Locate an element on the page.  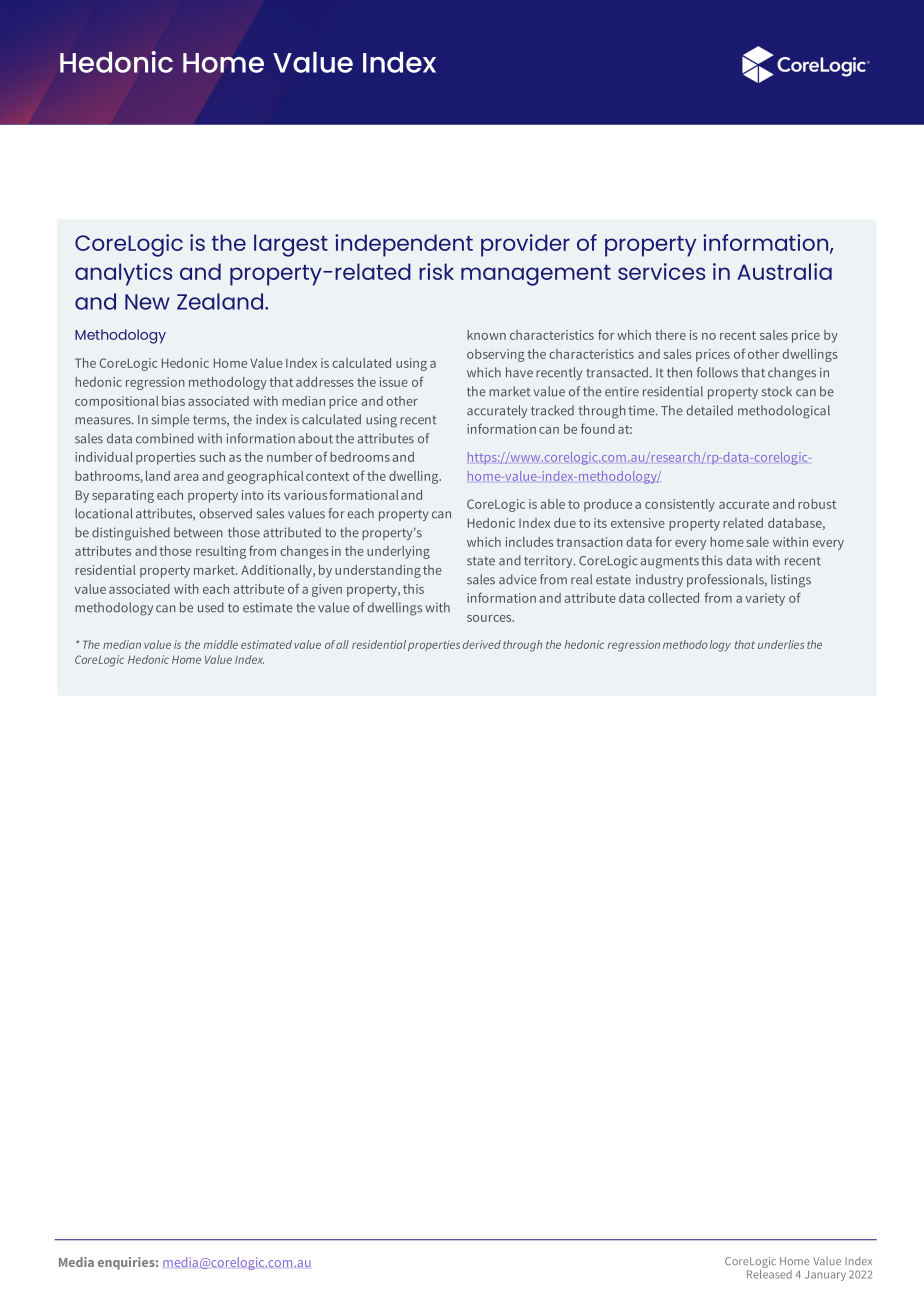
derived is located at coordinates (482, 644).
